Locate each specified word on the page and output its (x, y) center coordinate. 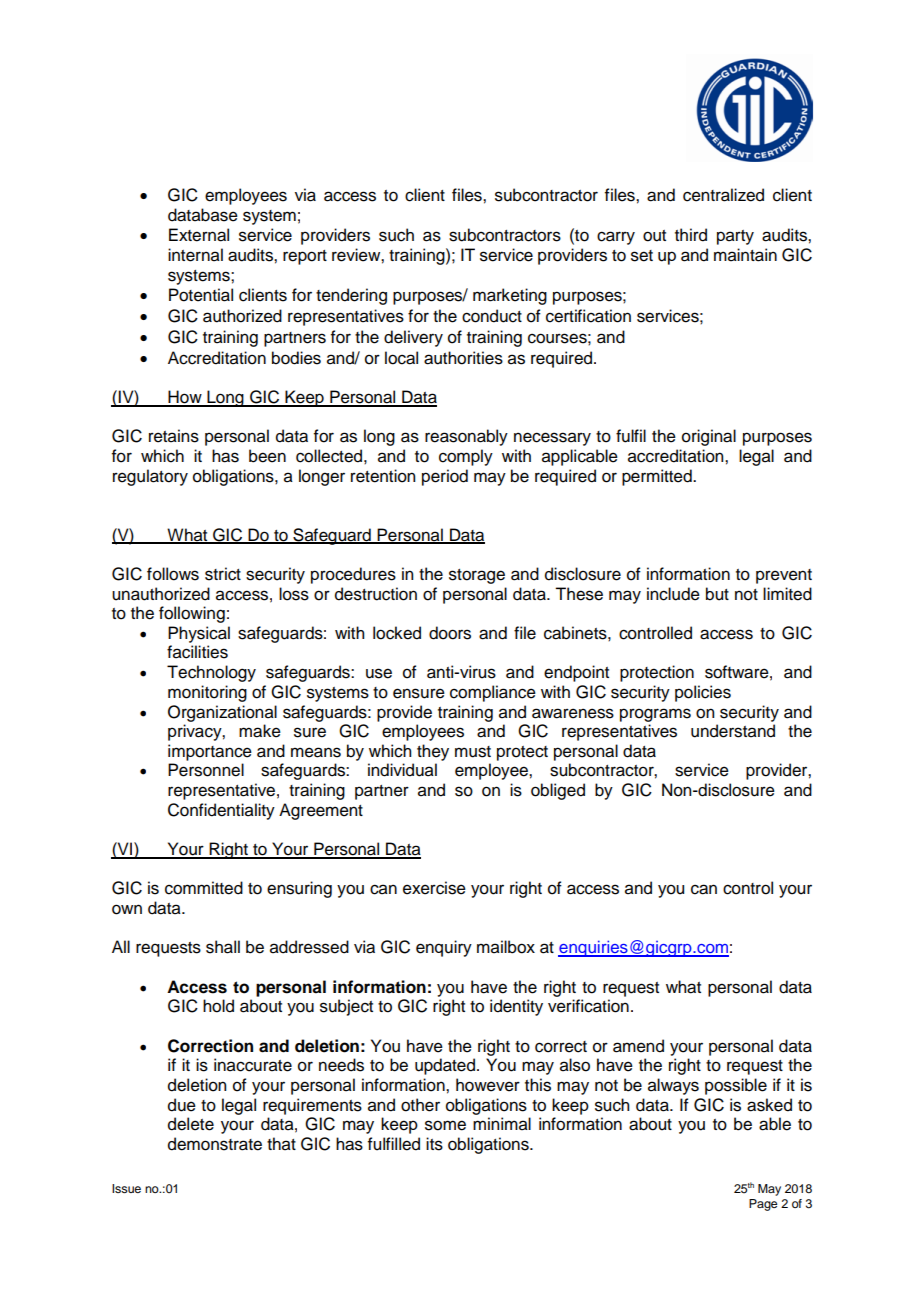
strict (223, 574)
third (691, 235)
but (717, 594)
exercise (434, 888)
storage (477, 576)
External (199, 235)
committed (204, 888)
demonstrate (215, 1144)
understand (733, 731)
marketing (510, 296)
